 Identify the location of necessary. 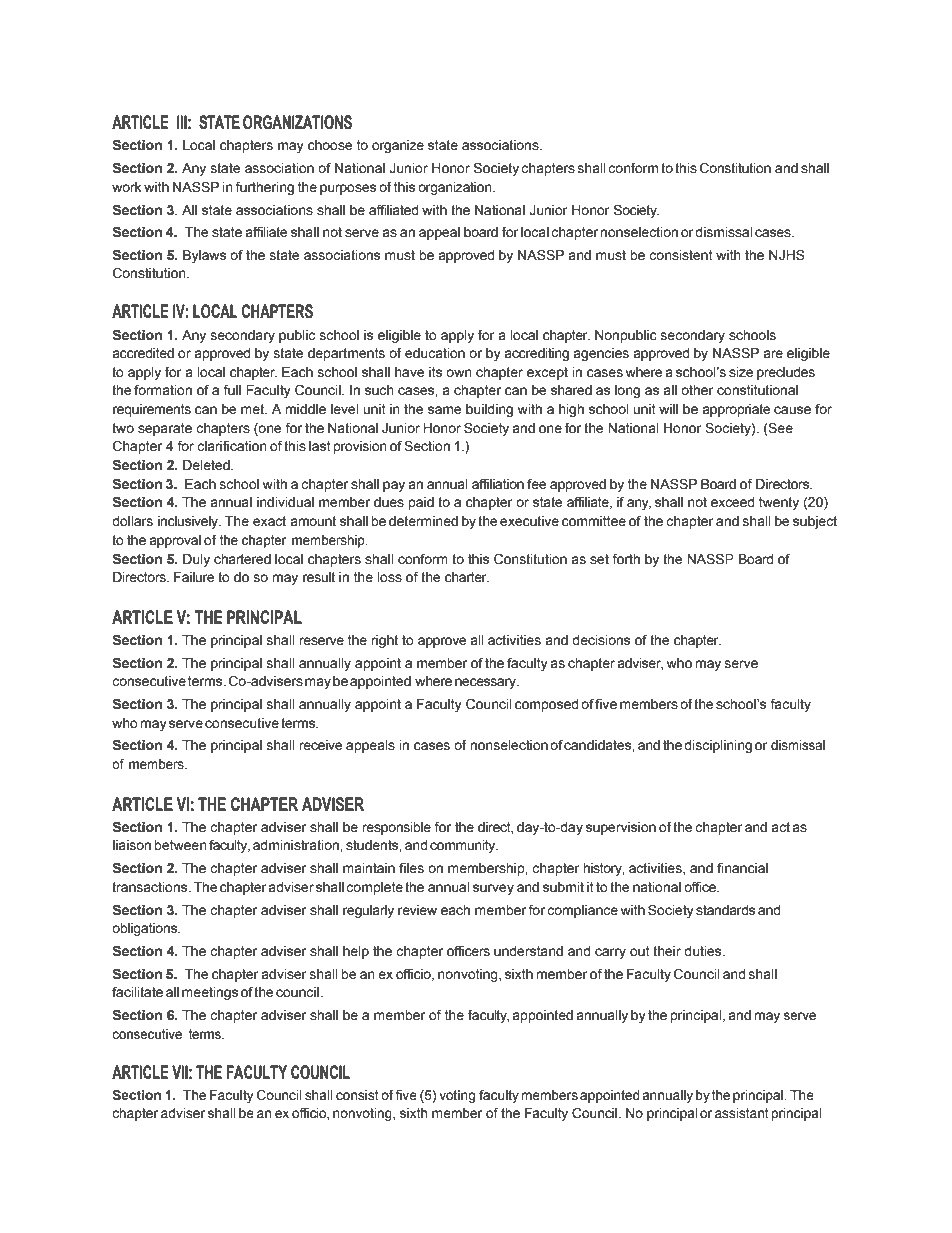
(486, 683).
